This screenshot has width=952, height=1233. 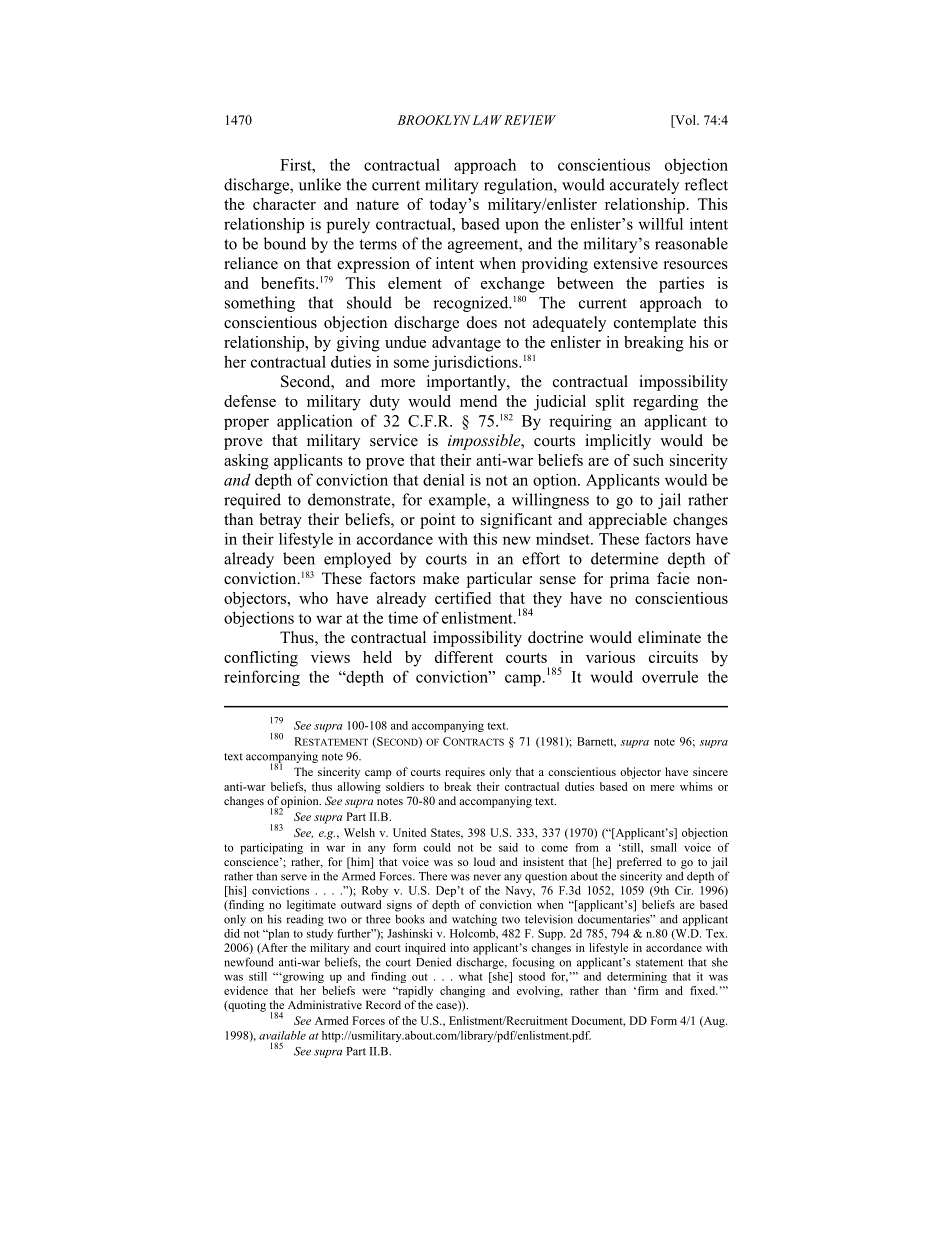 What do you see at coordinates (670, 676) in the screenshot?
I see `overrule` at bounding box center [670, 676].
